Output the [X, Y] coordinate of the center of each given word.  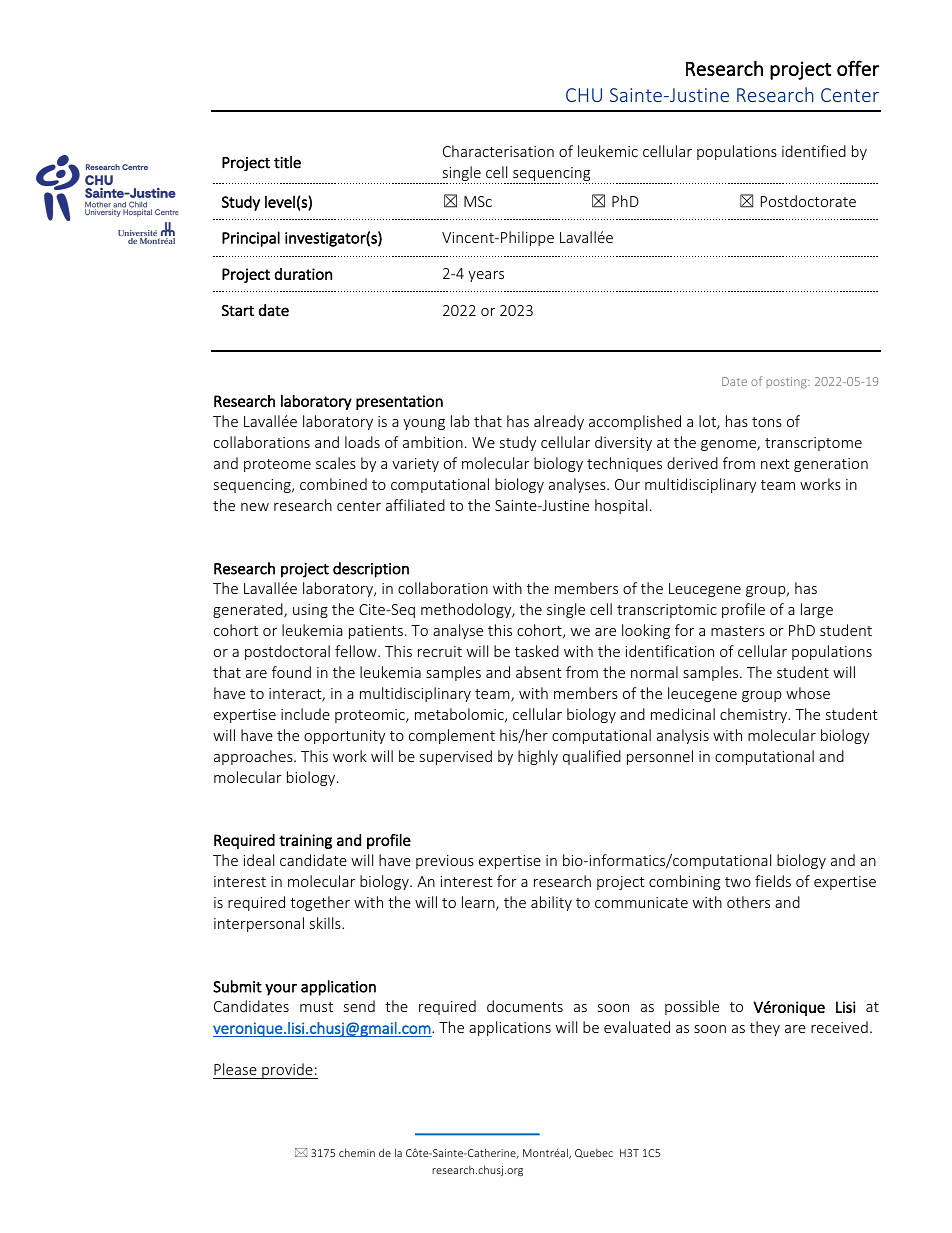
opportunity [344, 737]
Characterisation [498, 151]
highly [538, 757]
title [287, 162]
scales [336, 463]
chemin [357, 1152]
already [559, 422]
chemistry [755, 715]
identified [814, 151]
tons [767, 422]
